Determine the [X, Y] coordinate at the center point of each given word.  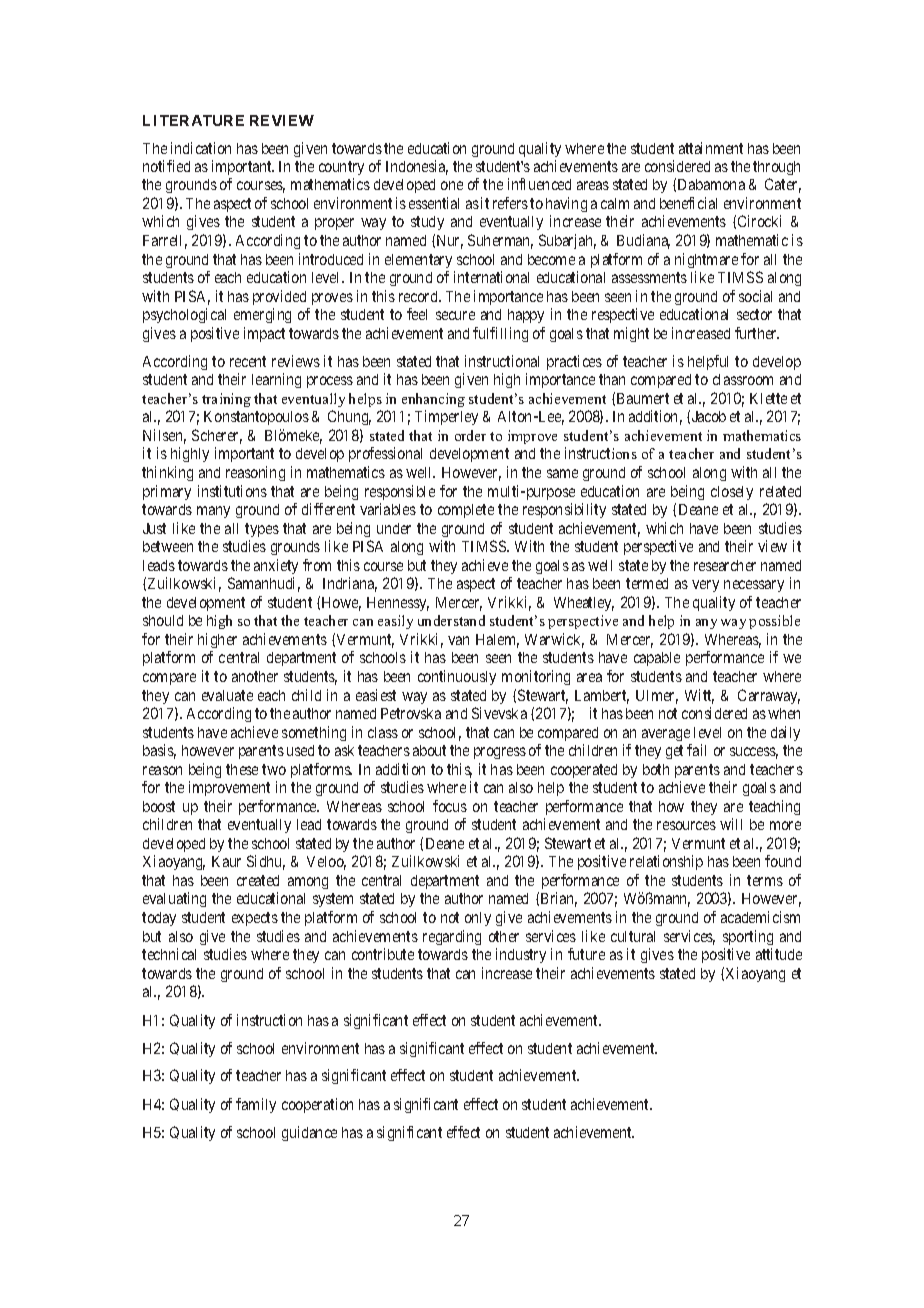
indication [201, 148]
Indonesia [417, 167]
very [705, 586]
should [163, 620]
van [458, 640]
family [256, 1105]
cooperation [317, 1105]
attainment [711, 148]
